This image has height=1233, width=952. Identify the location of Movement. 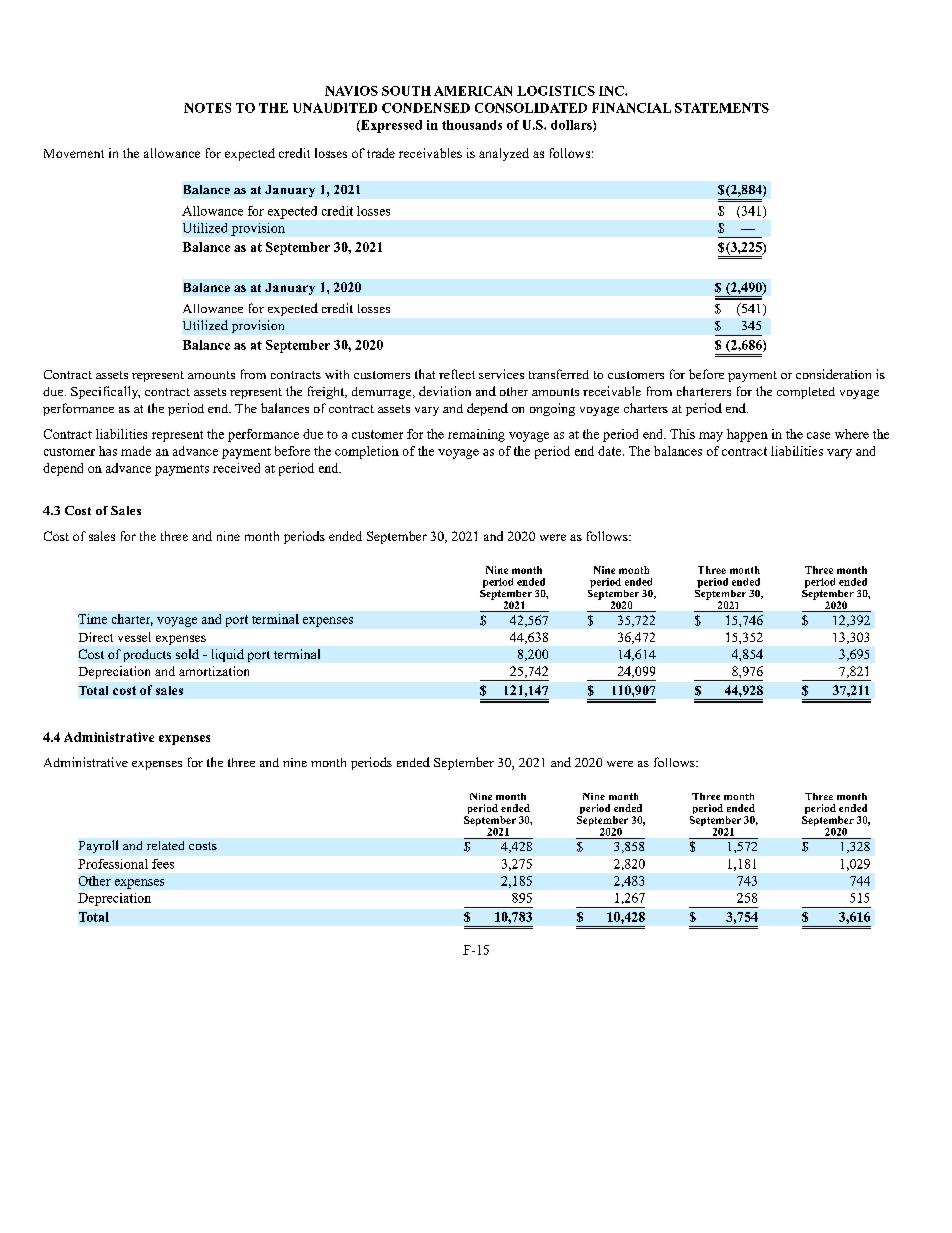
(74, 153).
